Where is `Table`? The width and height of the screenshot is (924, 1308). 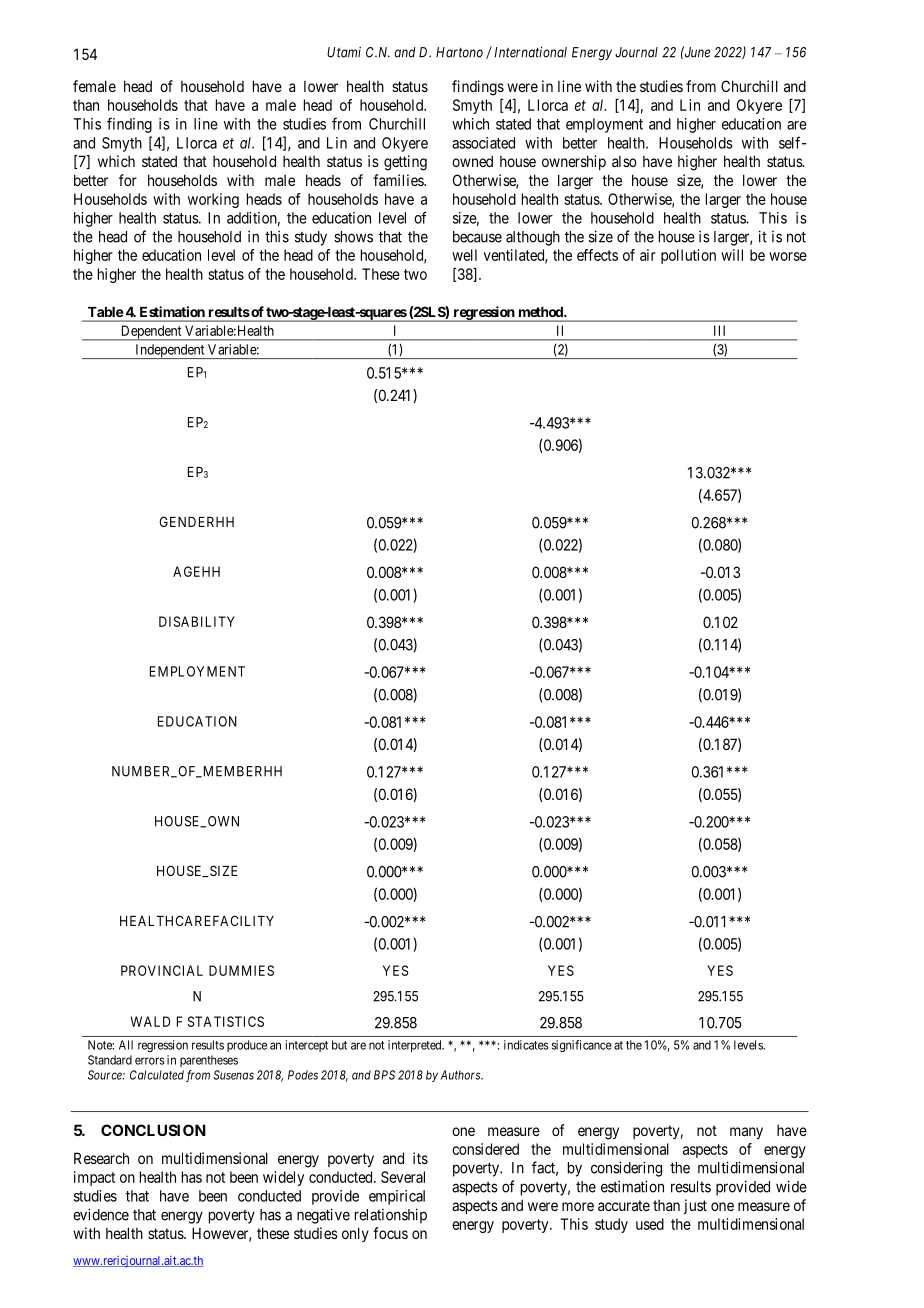
Table is located at coordinates (105, 312).
